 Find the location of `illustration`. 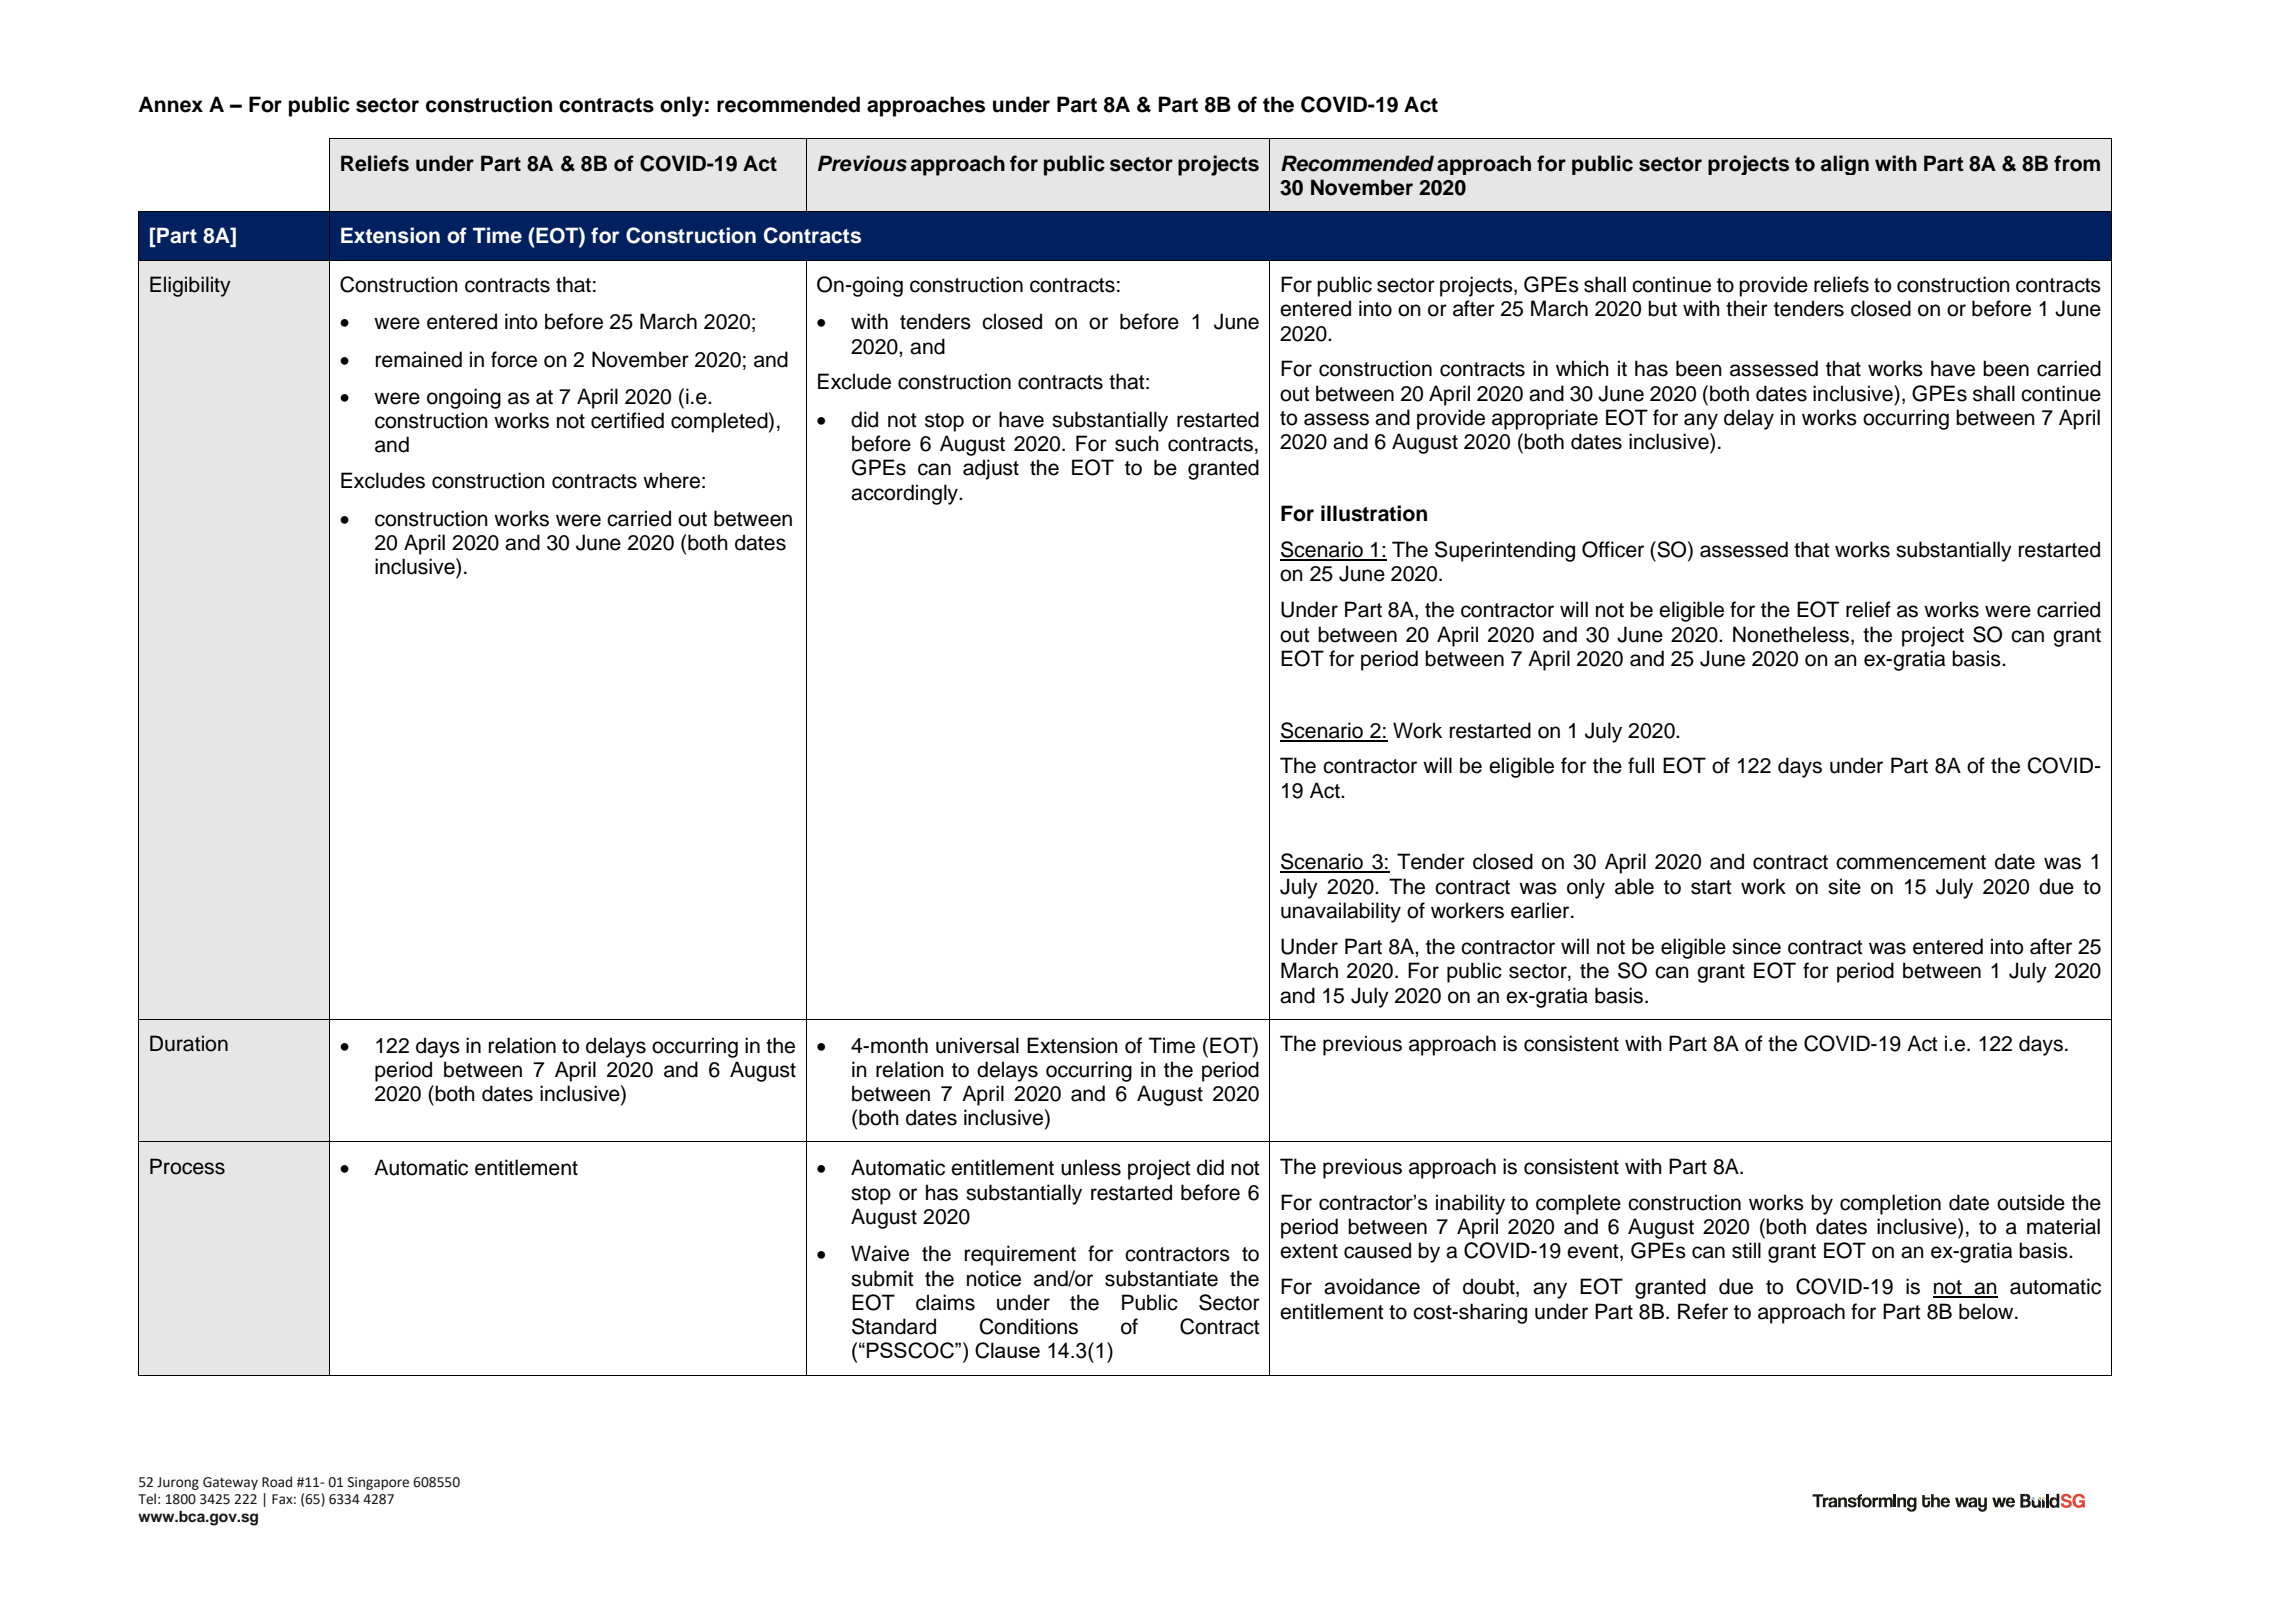

illustration is located at coordinates (1374, 513).
